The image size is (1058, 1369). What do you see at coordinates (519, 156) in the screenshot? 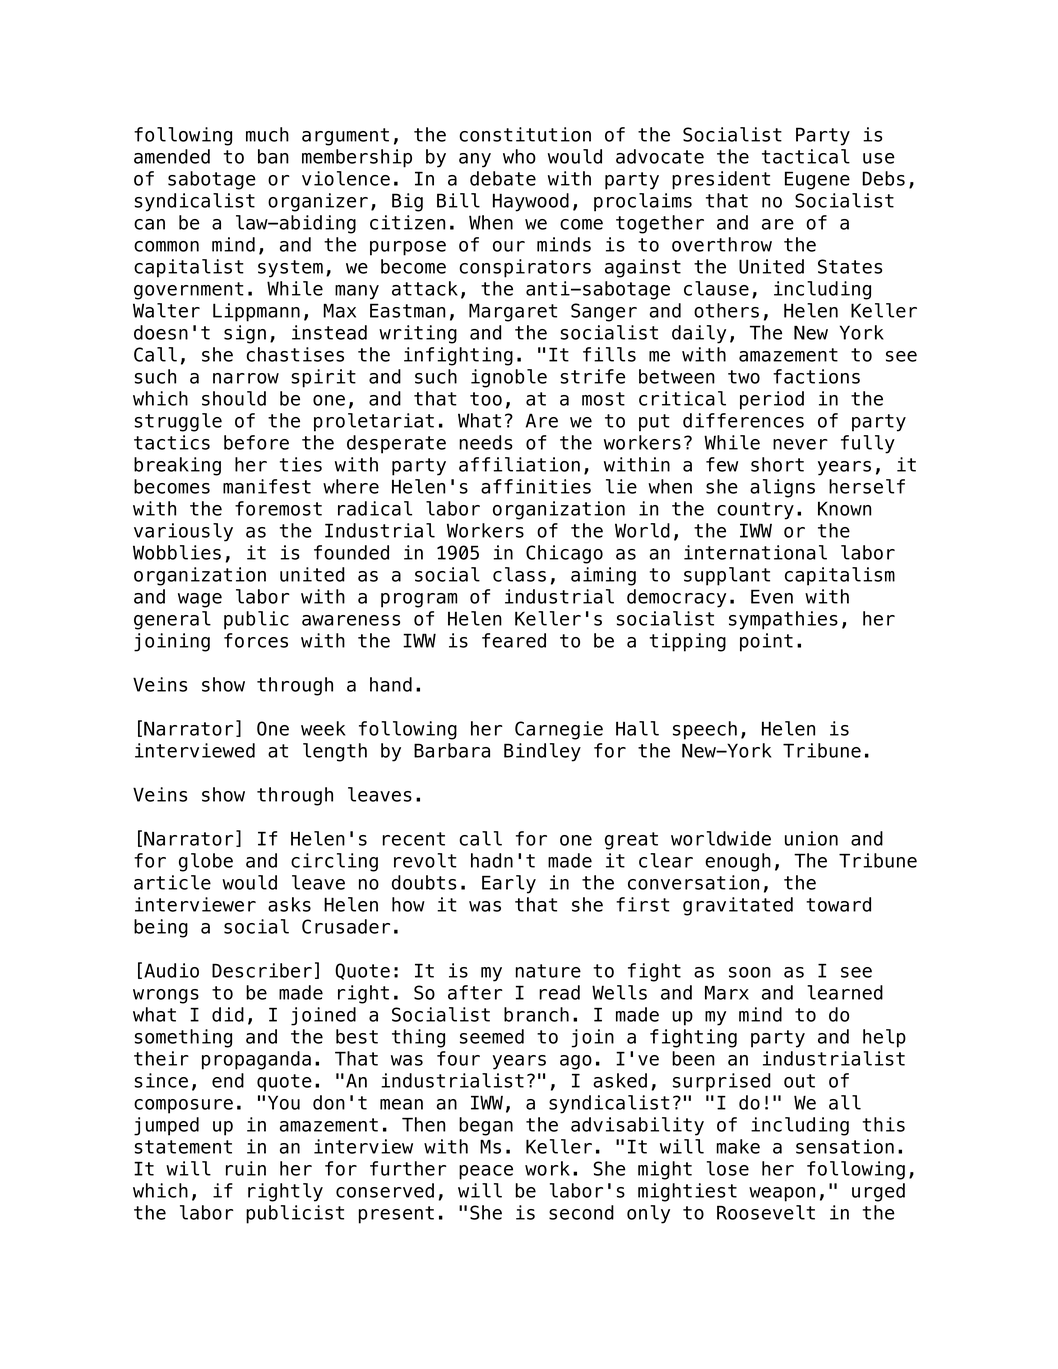
I see `who` at bounding box center [519, 156].
